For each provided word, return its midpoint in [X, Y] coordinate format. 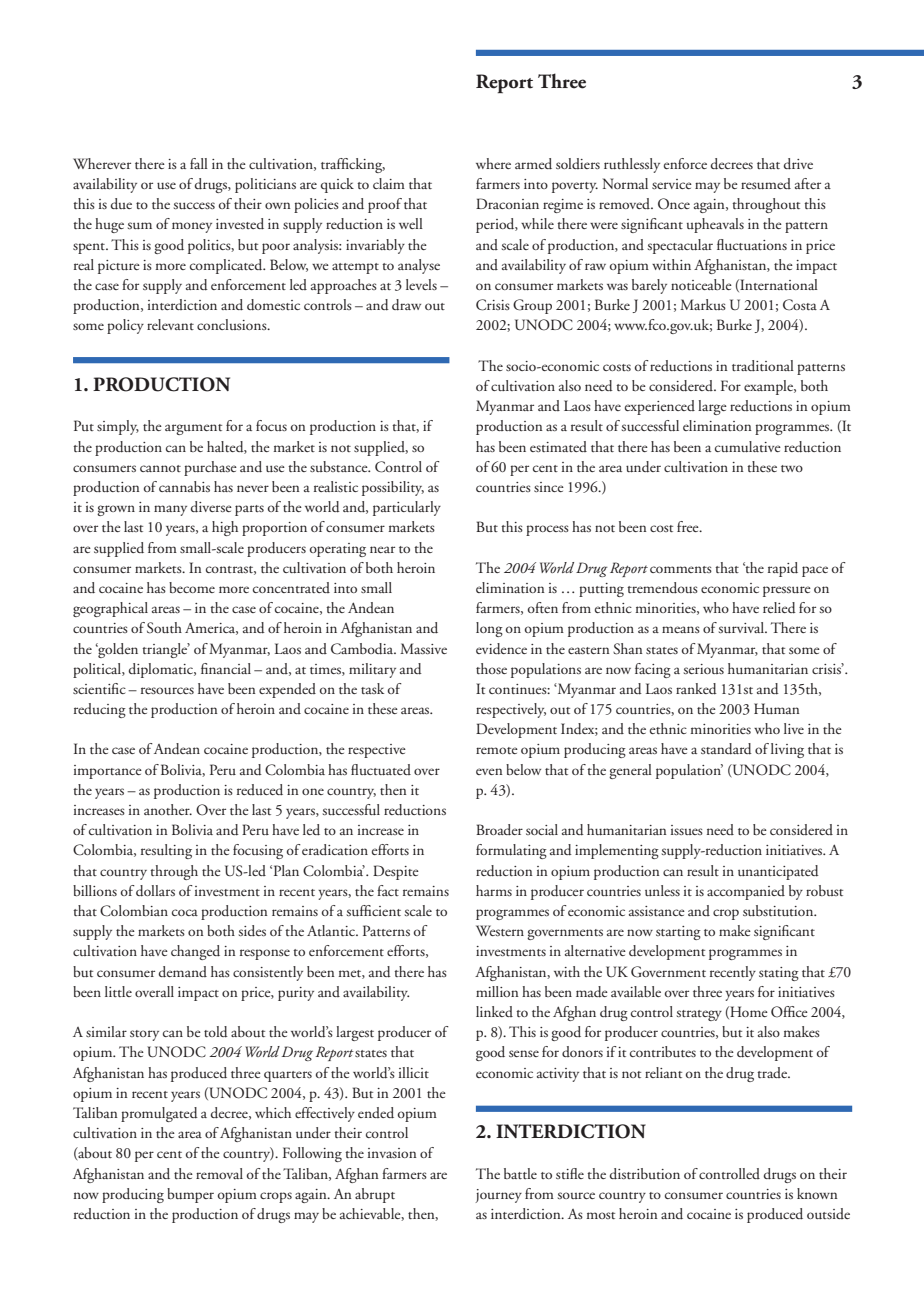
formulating [511, 851]
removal [219, 1173]
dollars [155, 891]
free [689, 526]
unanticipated [778, 872]
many [170, 510]
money [192, 227]
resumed [766, 183]
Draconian [507, 203]
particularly [407, 508]
